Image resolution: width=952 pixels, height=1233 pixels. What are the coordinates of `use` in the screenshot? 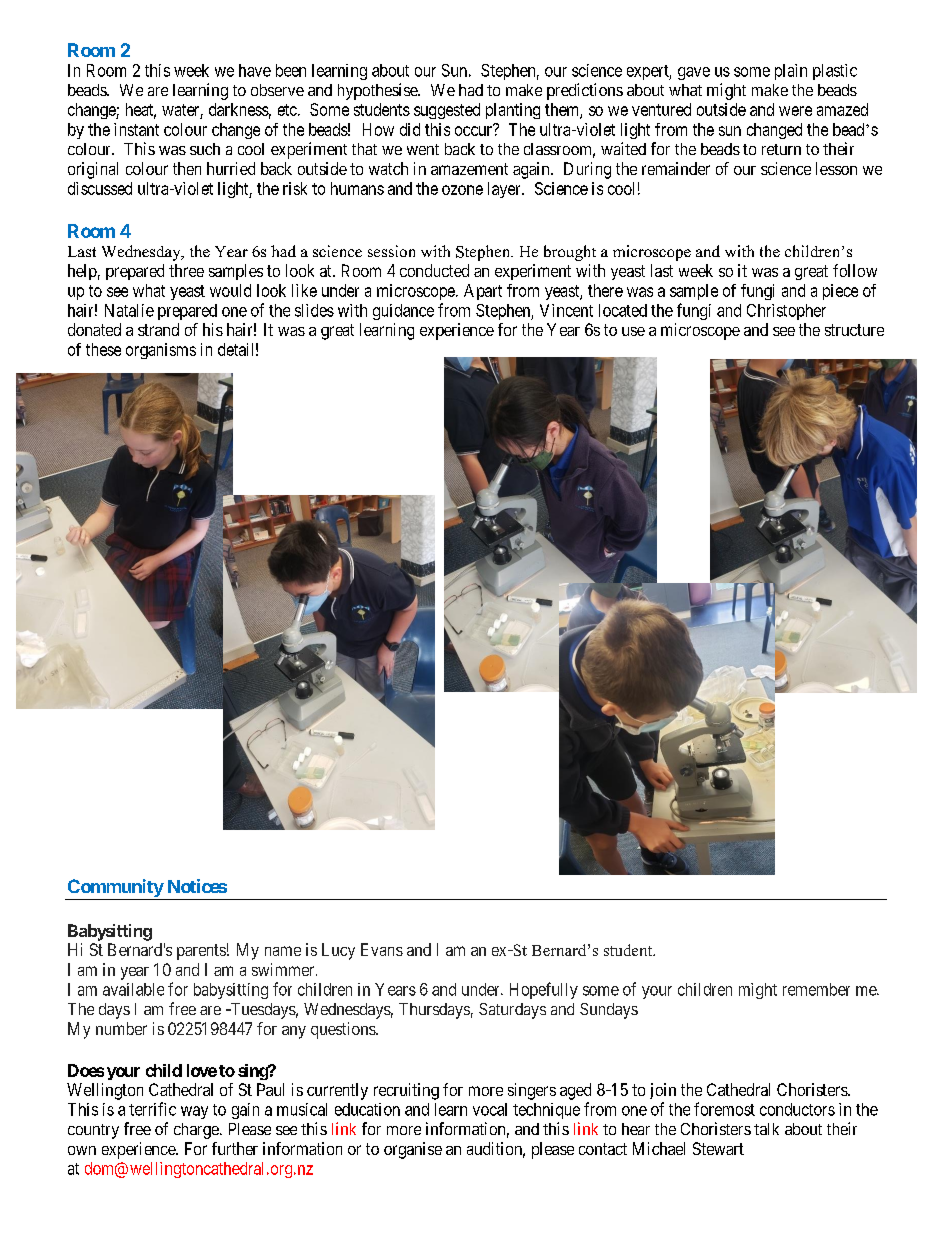 It's located at (633, 331).
